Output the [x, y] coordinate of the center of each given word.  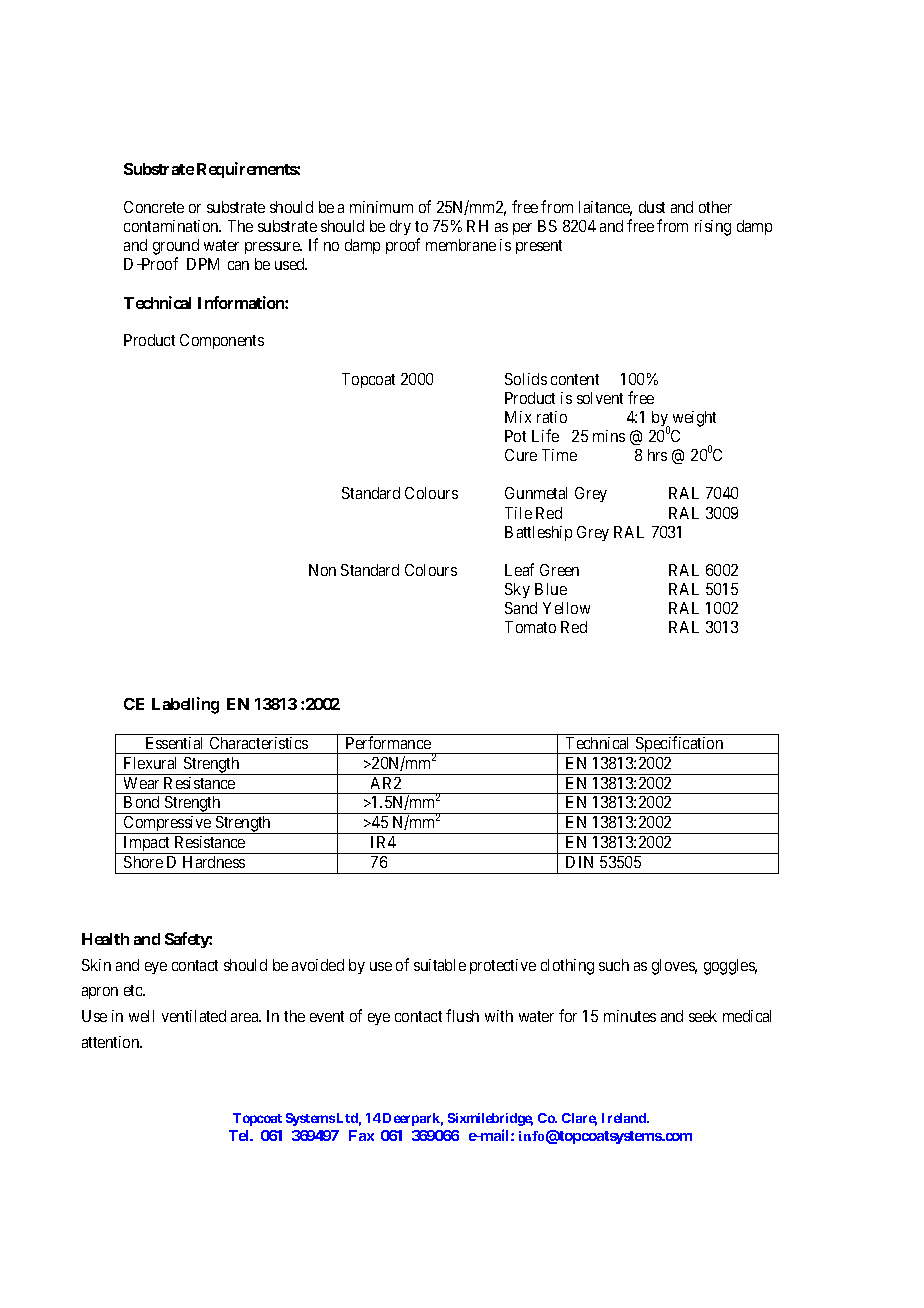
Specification [680, 745]
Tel [240, 1135]
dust [652, 207]
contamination [172, 226]
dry [400, 227]
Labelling [185, 705]
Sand [521, 608]
